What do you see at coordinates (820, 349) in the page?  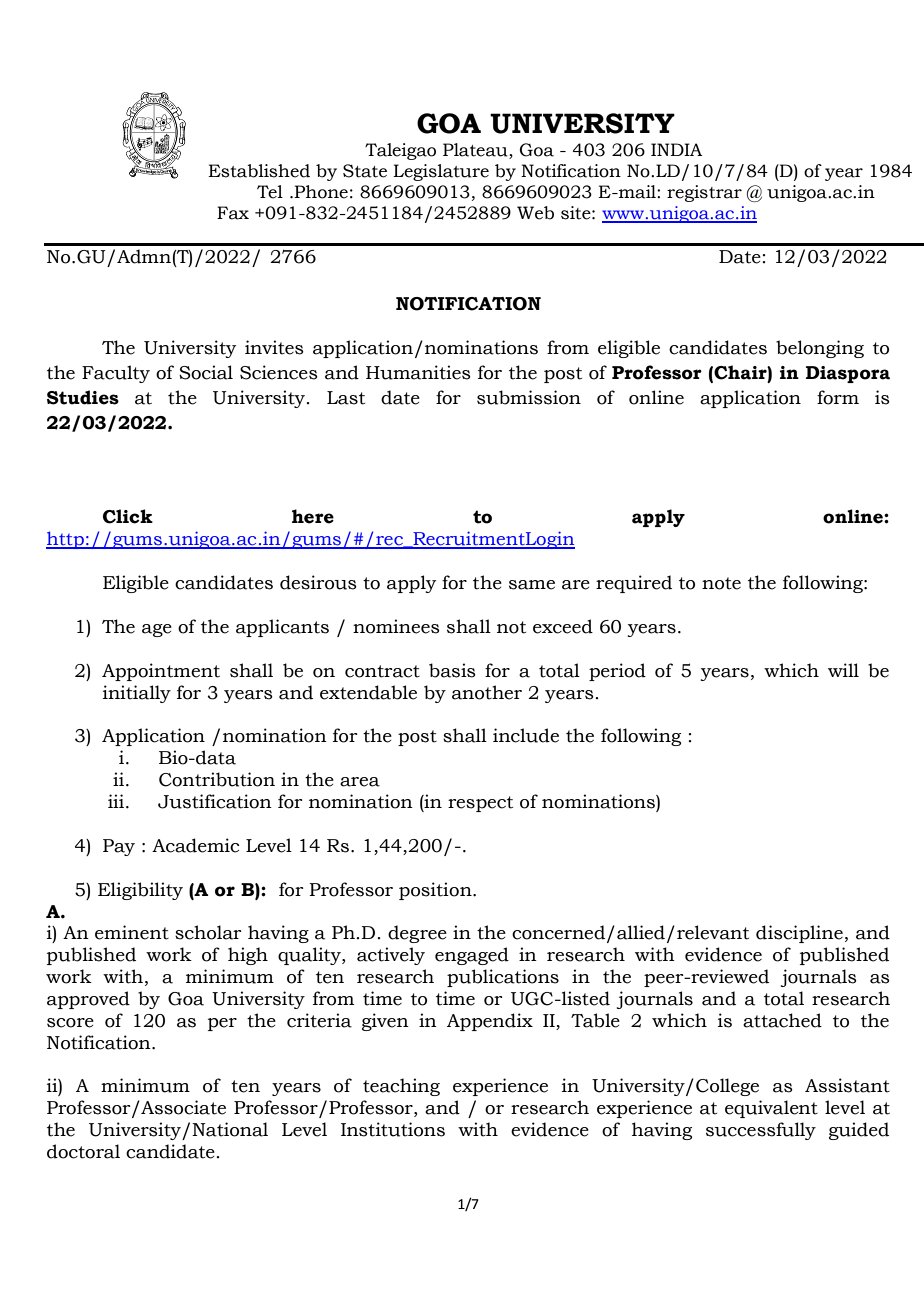 I see `belonging` at bounding box center [820, 349].
